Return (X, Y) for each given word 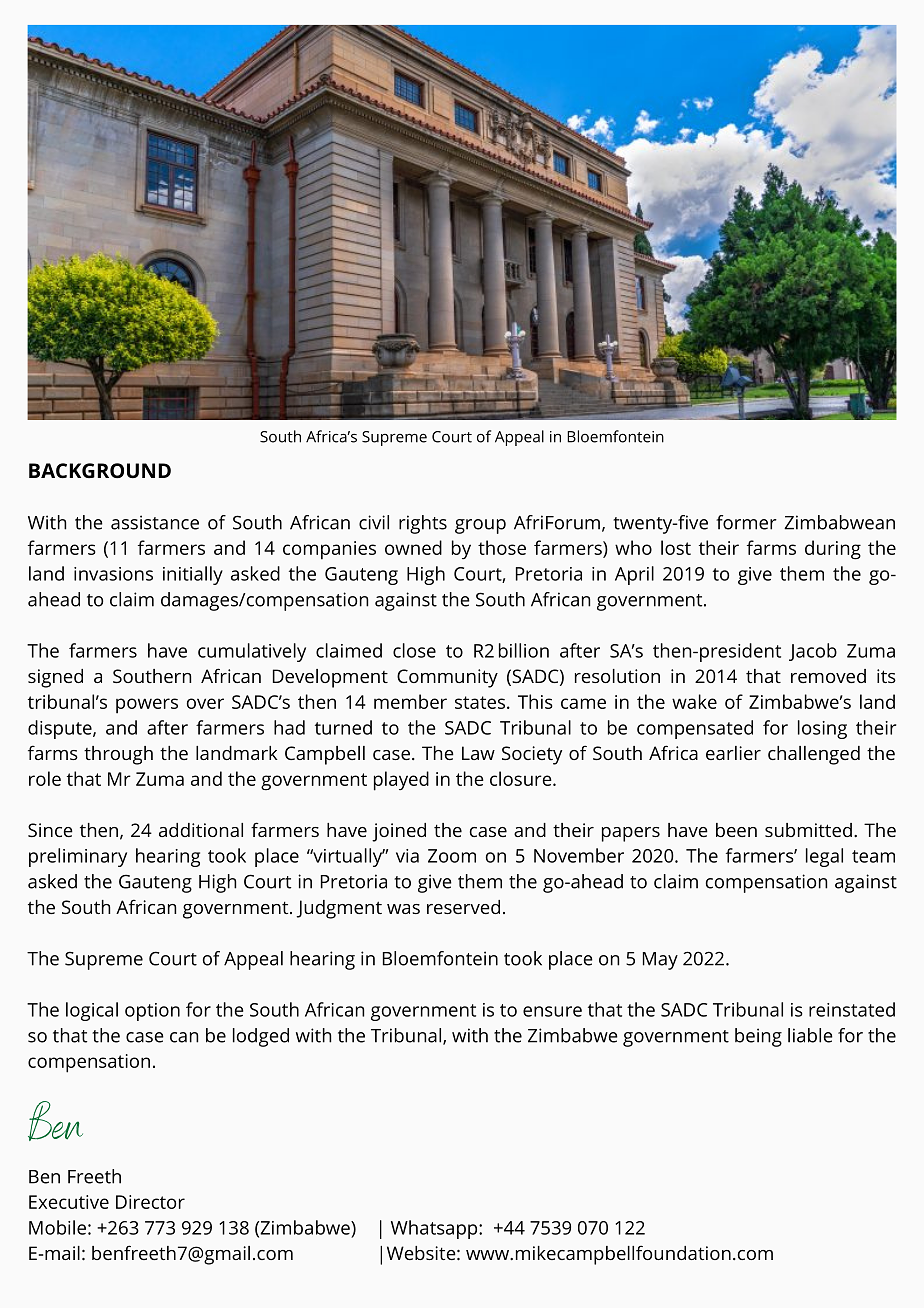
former (746, 522)
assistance (155, 522)
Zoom (452, 856)
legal (824, 857)
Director (150, 1202)
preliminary (78, 857)
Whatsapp (435, 1229)
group (480, 526)
